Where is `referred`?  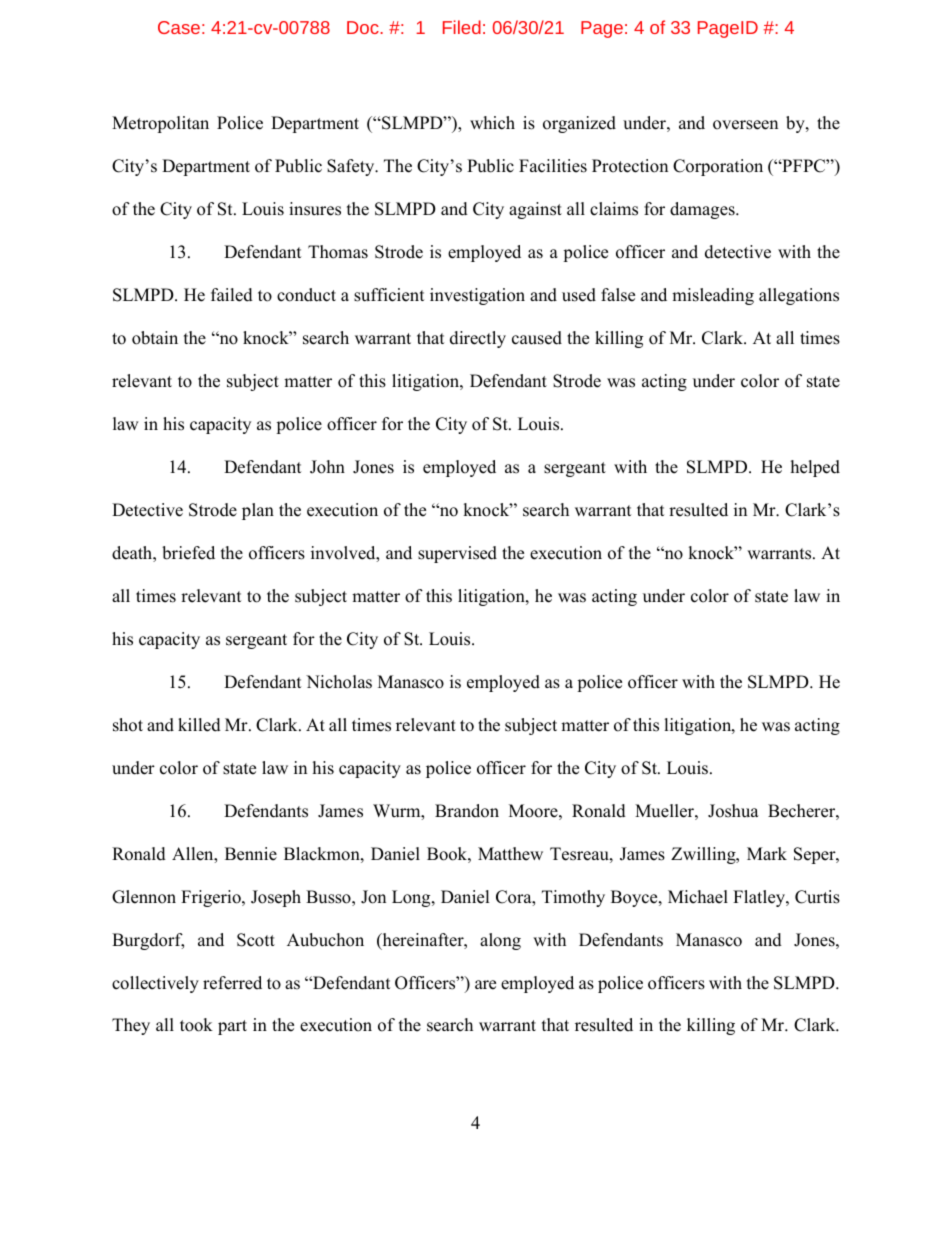 referred is located at coordinates (232, 983).
